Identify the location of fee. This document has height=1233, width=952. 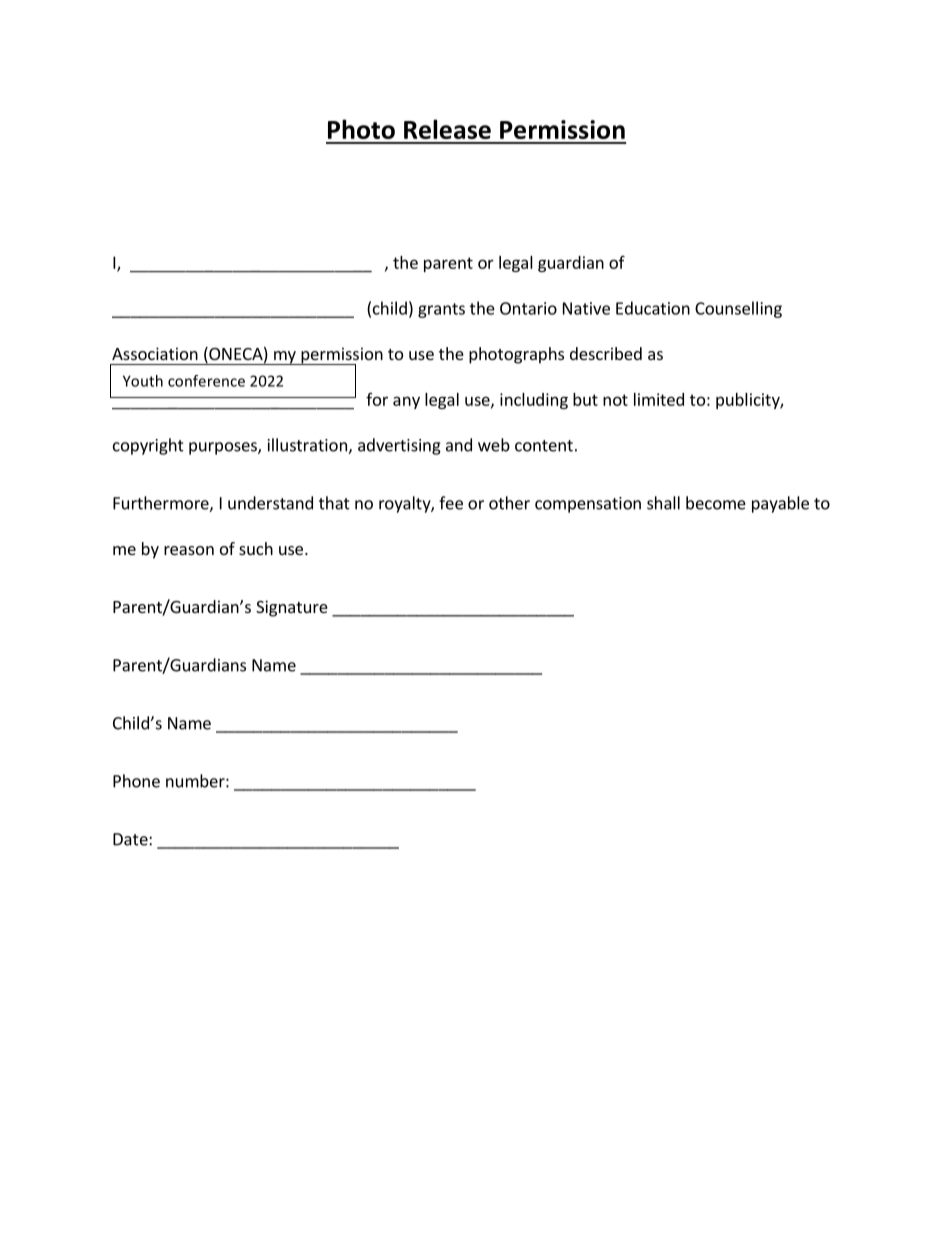
(451, 503).
